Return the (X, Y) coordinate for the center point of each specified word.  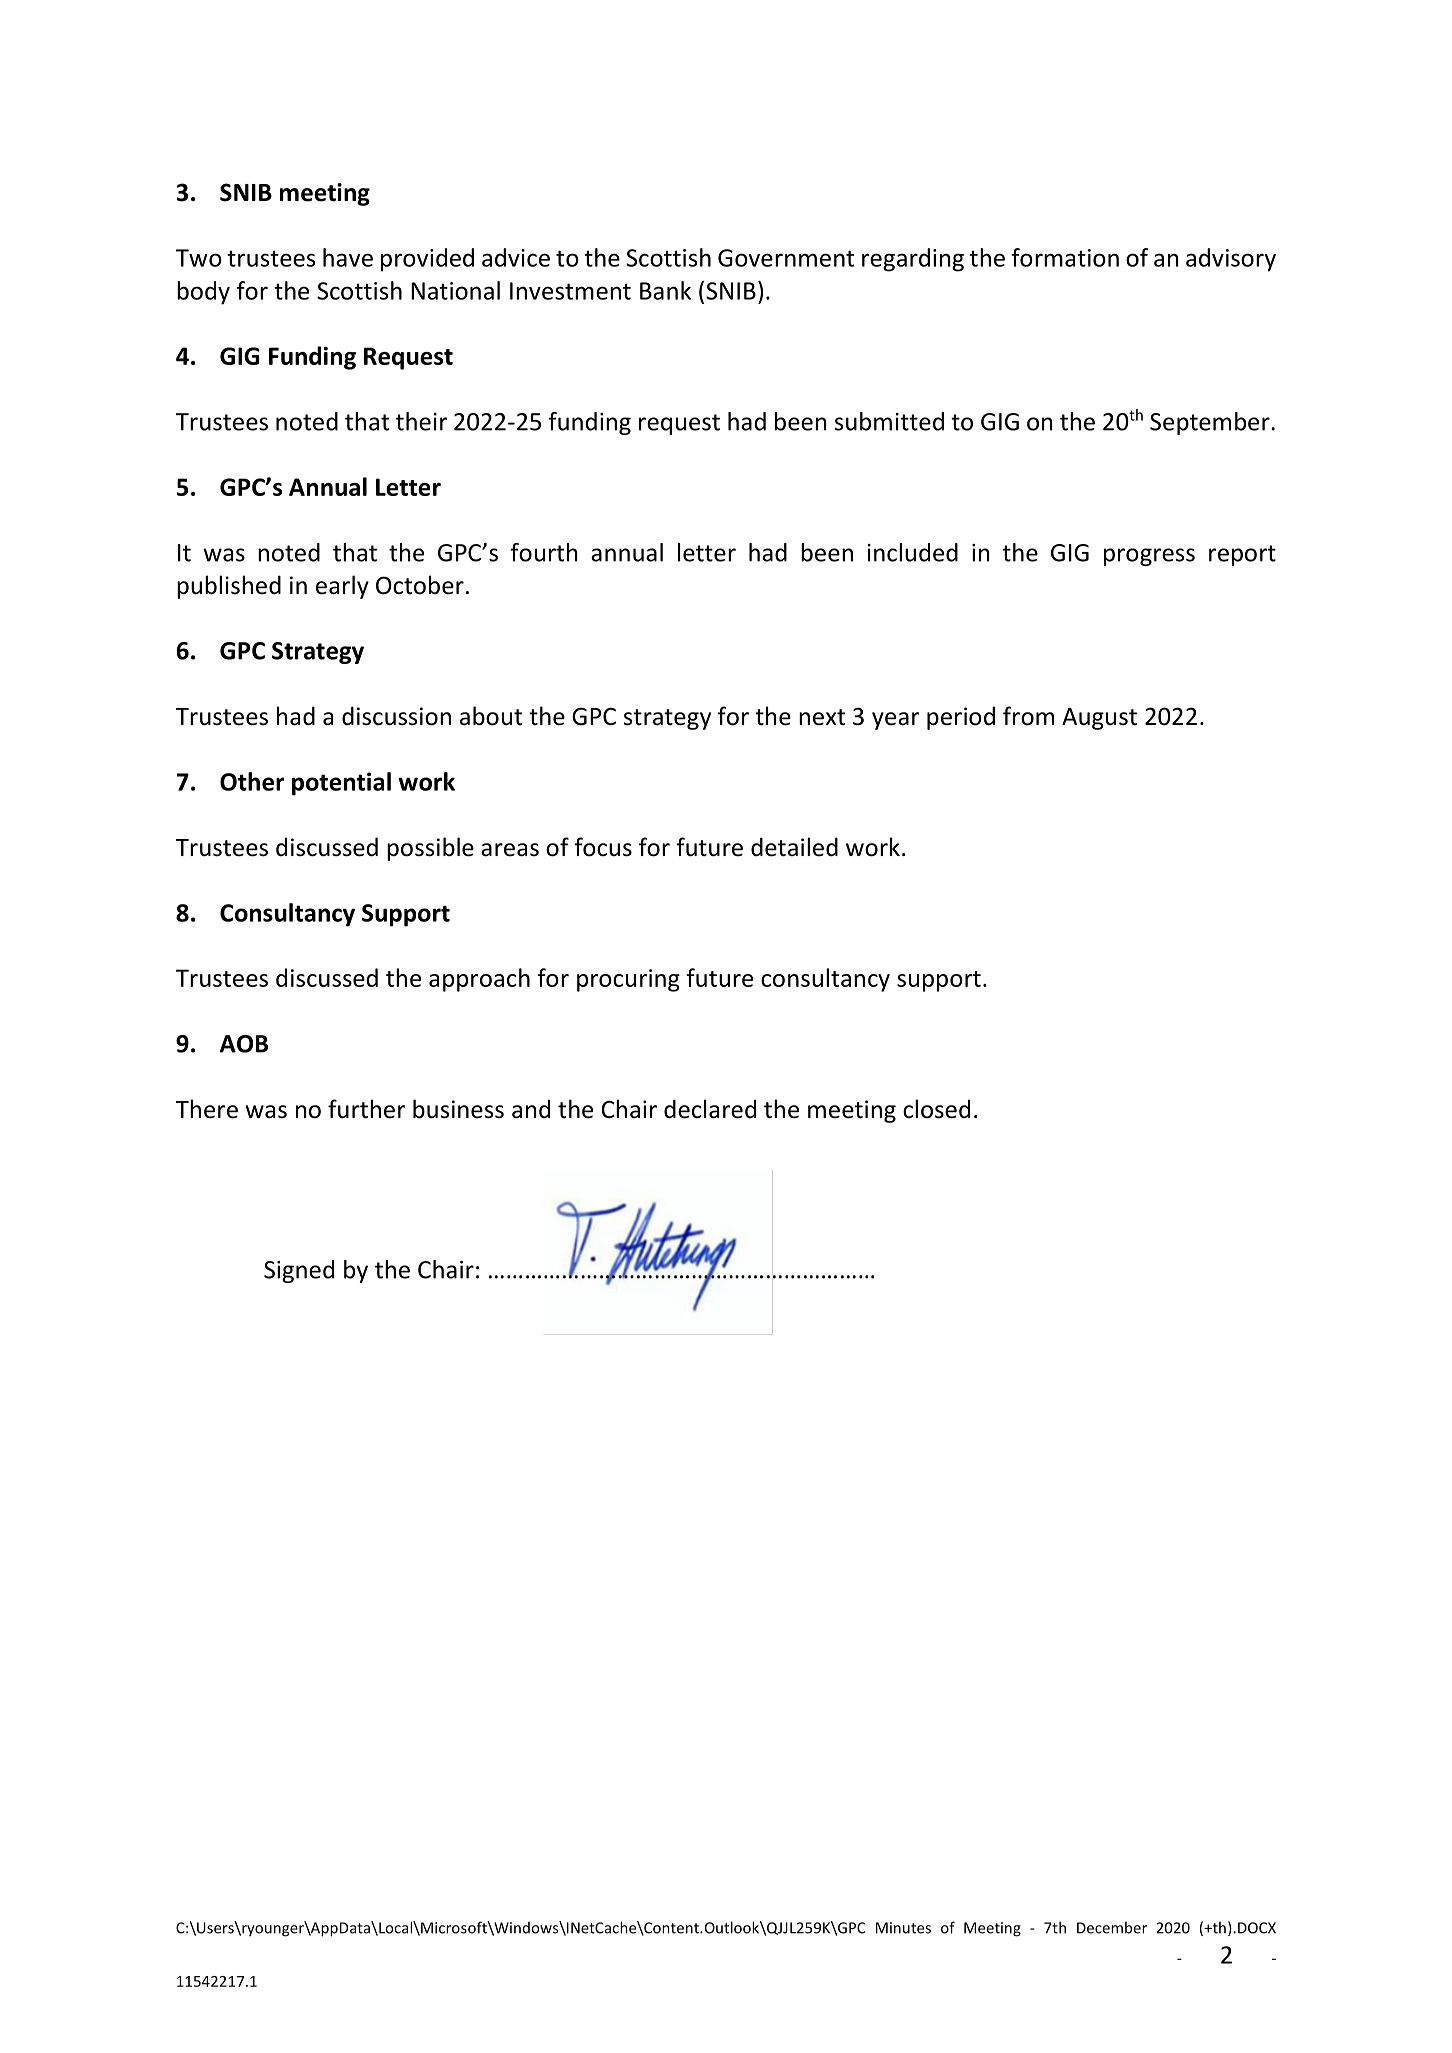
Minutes (903, 1928)
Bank (665, 290)
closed (936, 1109)
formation (1065, 257)
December (1112, 1927)
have (348, 257)
